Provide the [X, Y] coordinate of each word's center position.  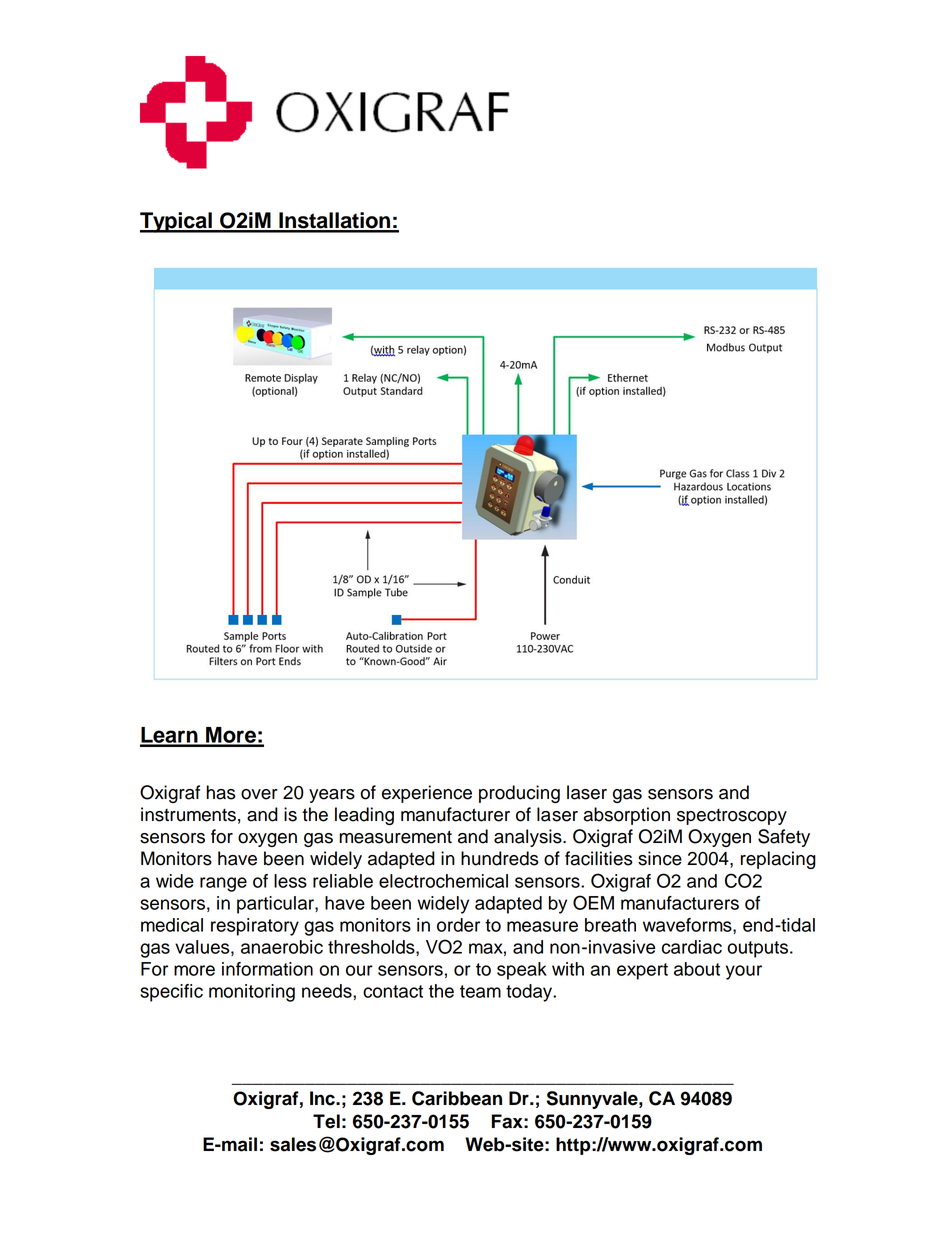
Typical [177, 222]
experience [427, 794]
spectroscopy [732, 817]
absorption [626, 816]
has [221, 792]
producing [519, 794]
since [660, 858]
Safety [784, 838]
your [744, 972]
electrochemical [443, 881]
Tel [326, 1121]
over [259, 794]
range [223, 884]
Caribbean [457, 1098]
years [332, 796]
